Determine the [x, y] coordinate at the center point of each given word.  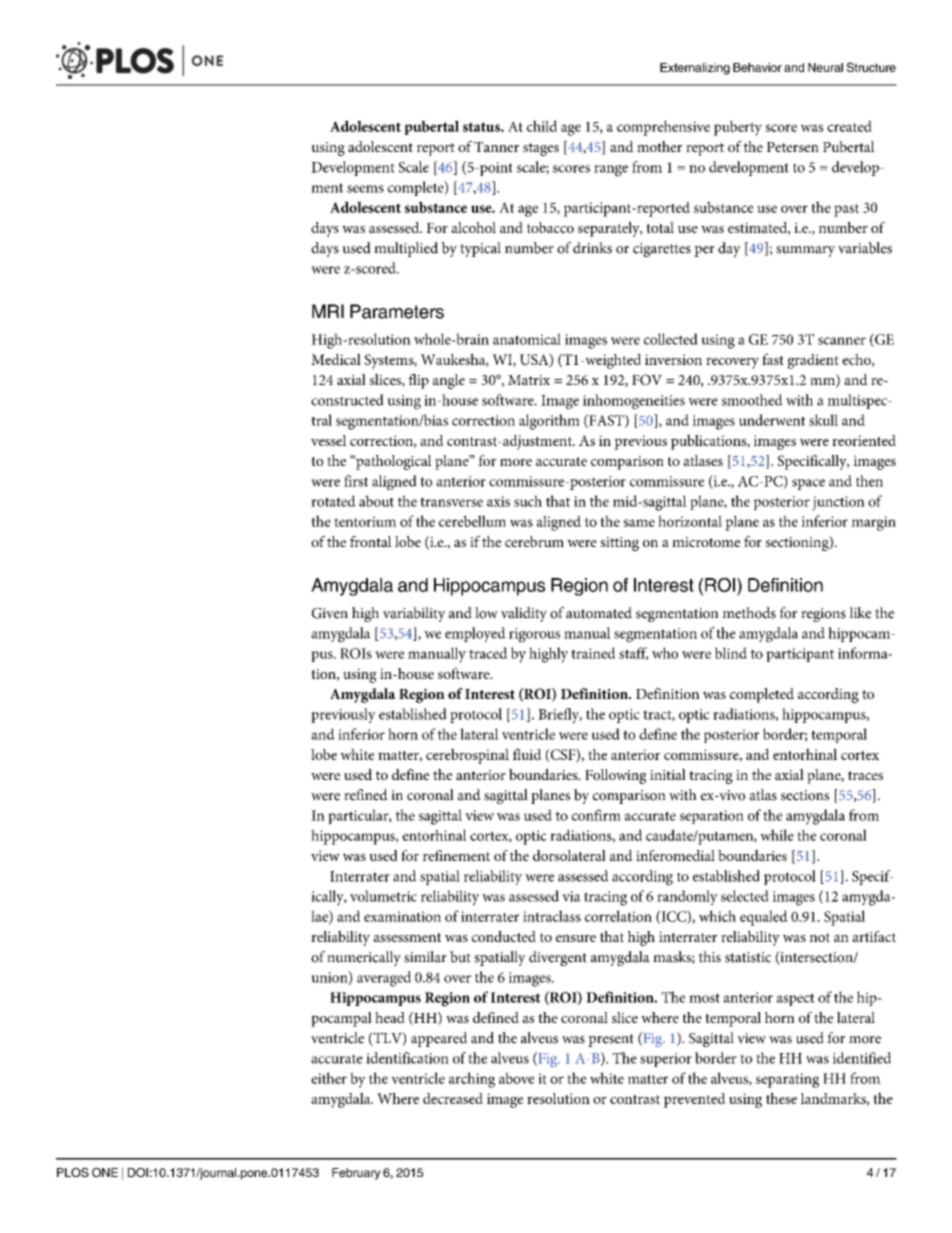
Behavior [757, 67]
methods [749, 613]
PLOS [73, 1172]
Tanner [496, 146]
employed [475, 634]
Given [330, 613]
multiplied [406, 249]
